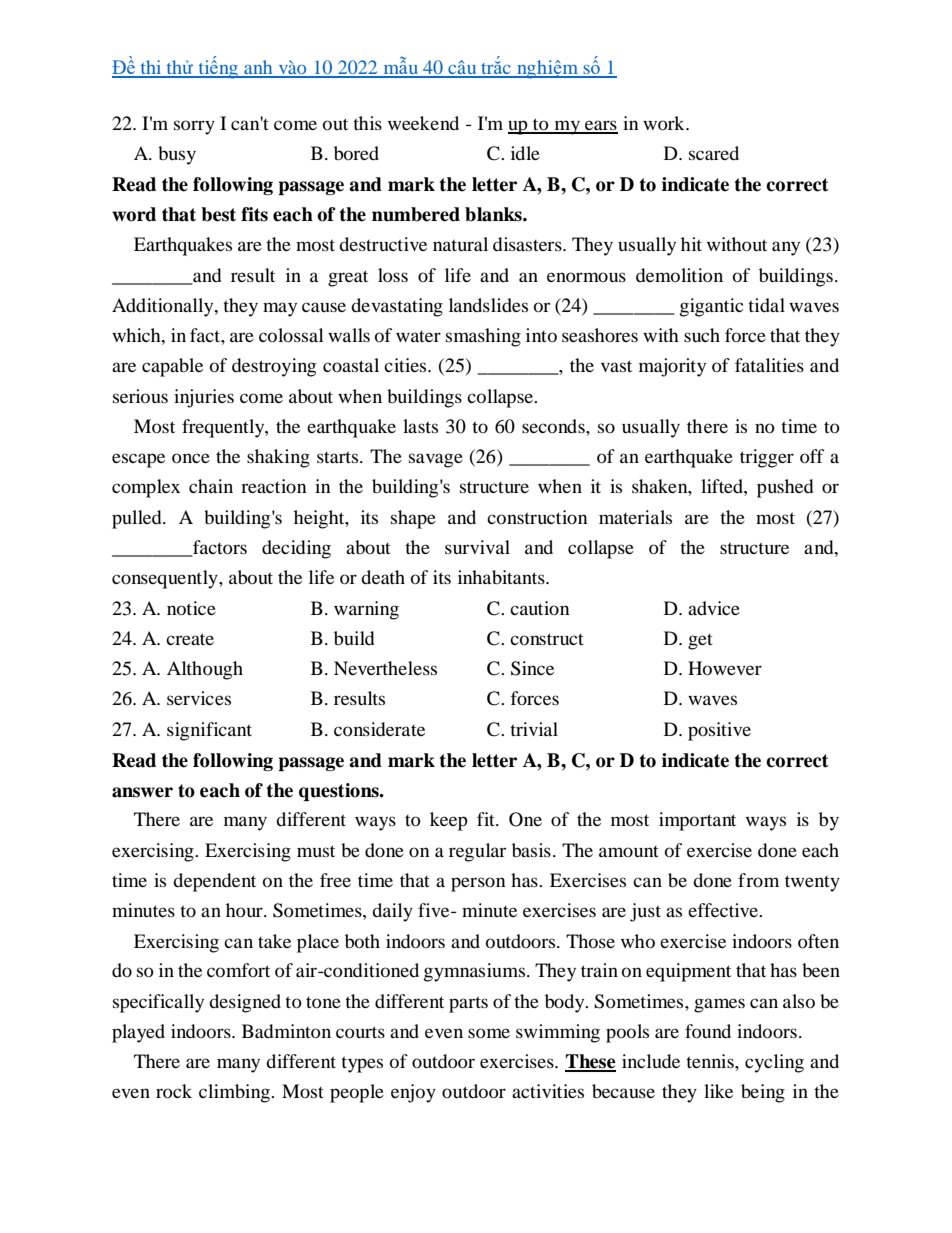 This screenshot has width=952, height=1233. Describe the element at coordinates (172, 367) in the screenshot. I see `capable` at that location.
